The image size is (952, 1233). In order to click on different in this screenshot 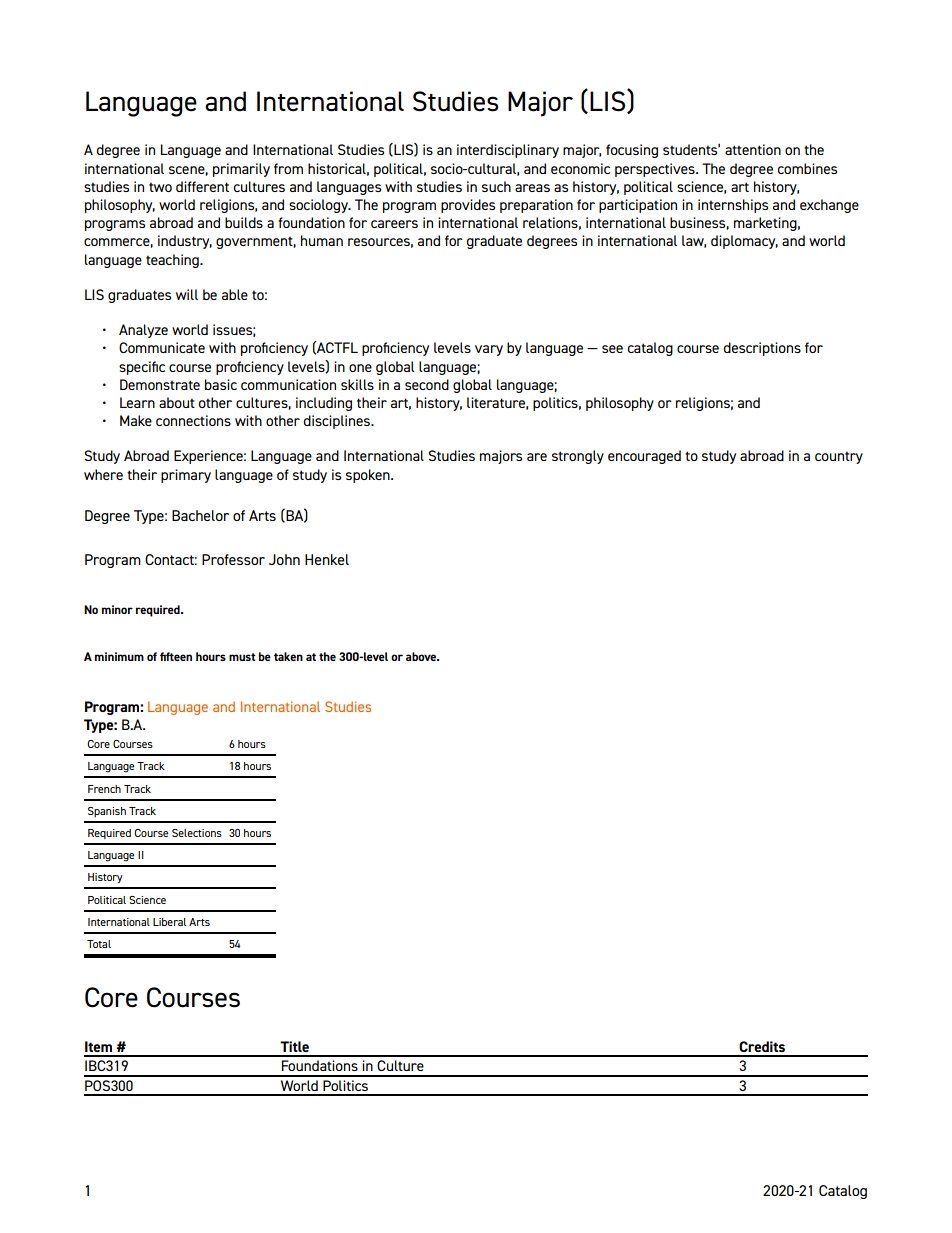, I will do `click(202, 186)`.
